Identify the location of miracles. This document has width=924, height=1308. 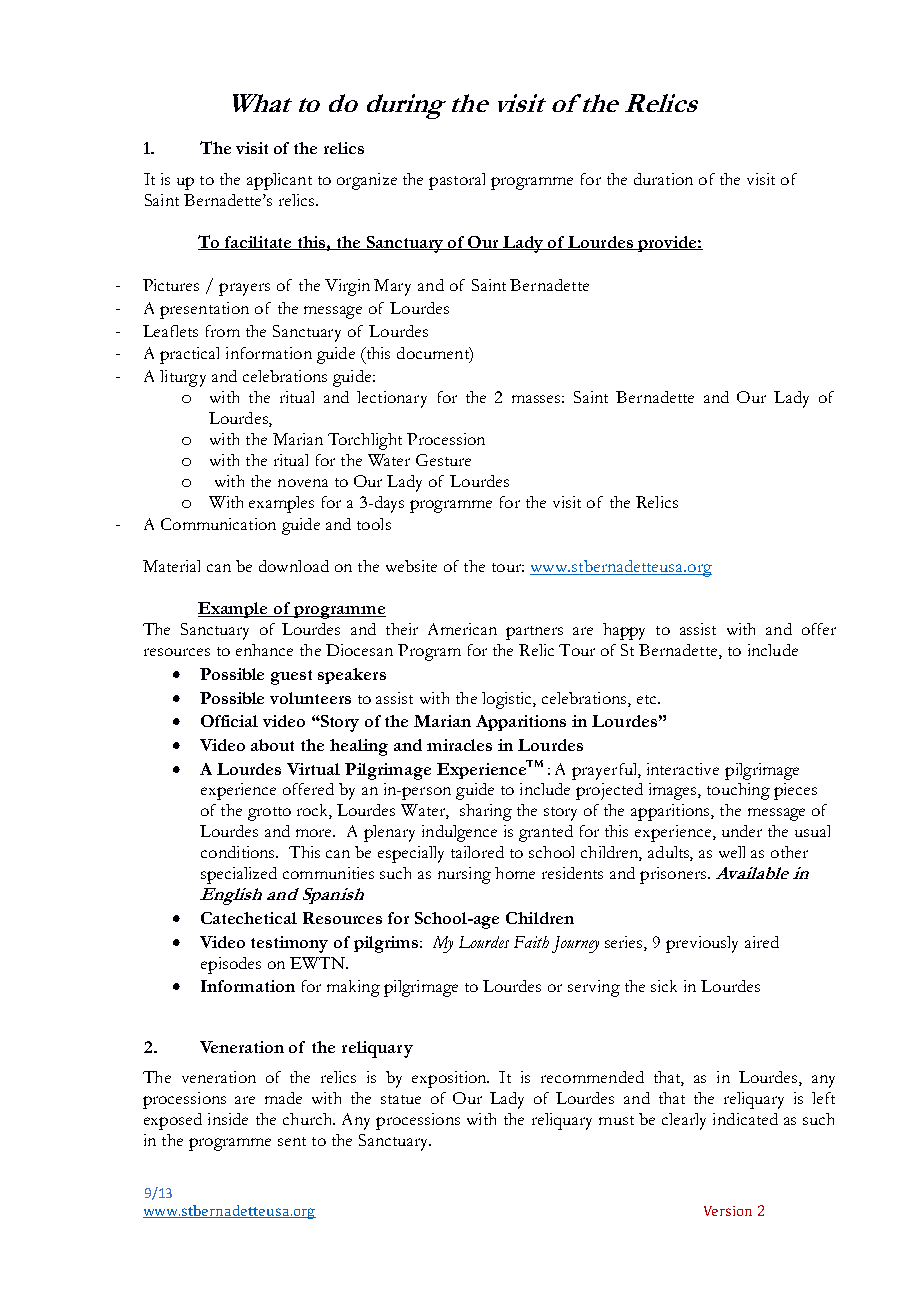
(459, 745).
